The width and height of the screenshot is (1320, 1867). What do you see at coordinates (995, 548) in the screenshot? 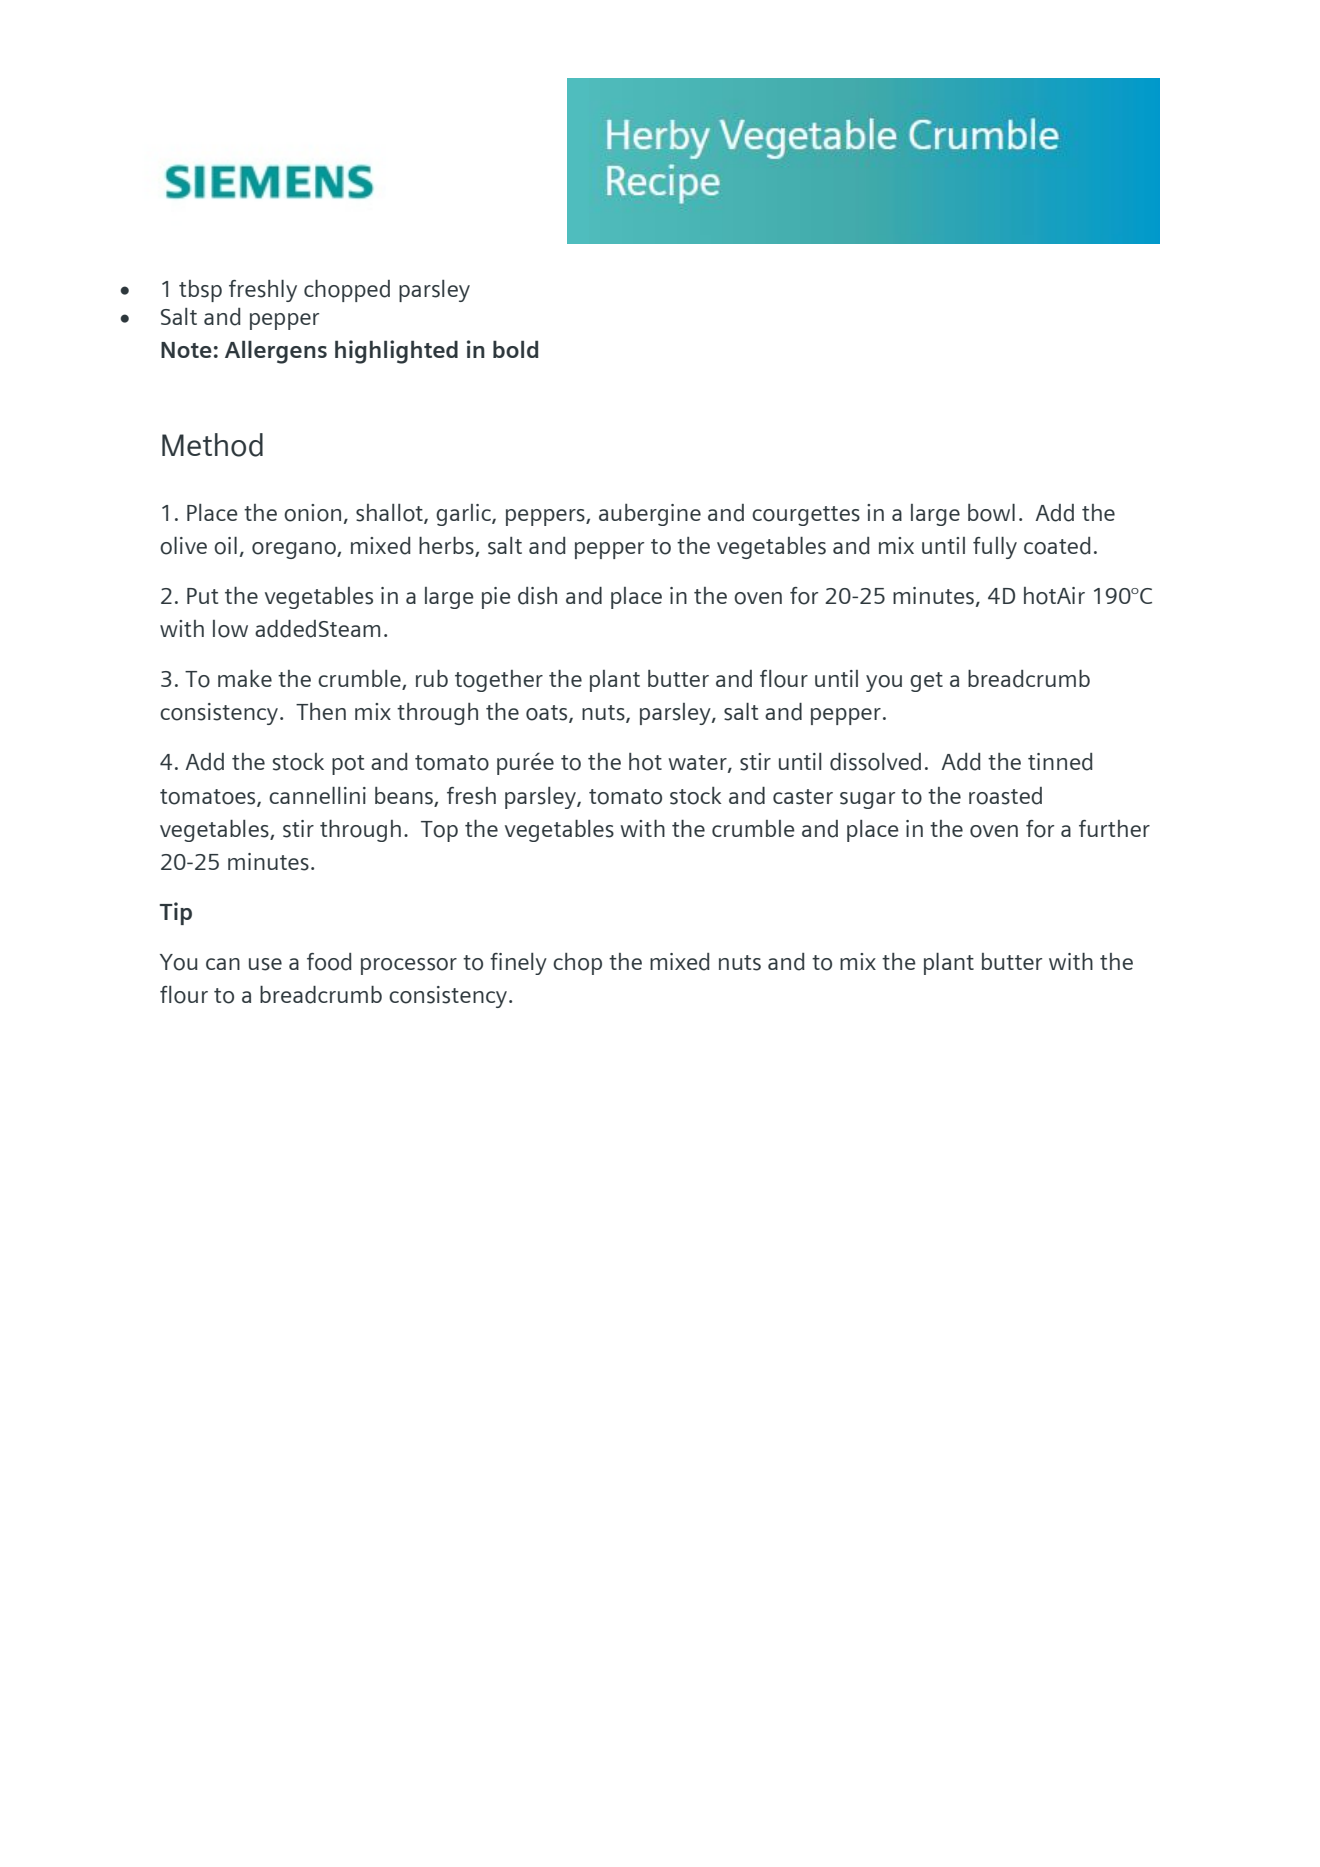
I see `fully` at bounding box center [995, 548].
